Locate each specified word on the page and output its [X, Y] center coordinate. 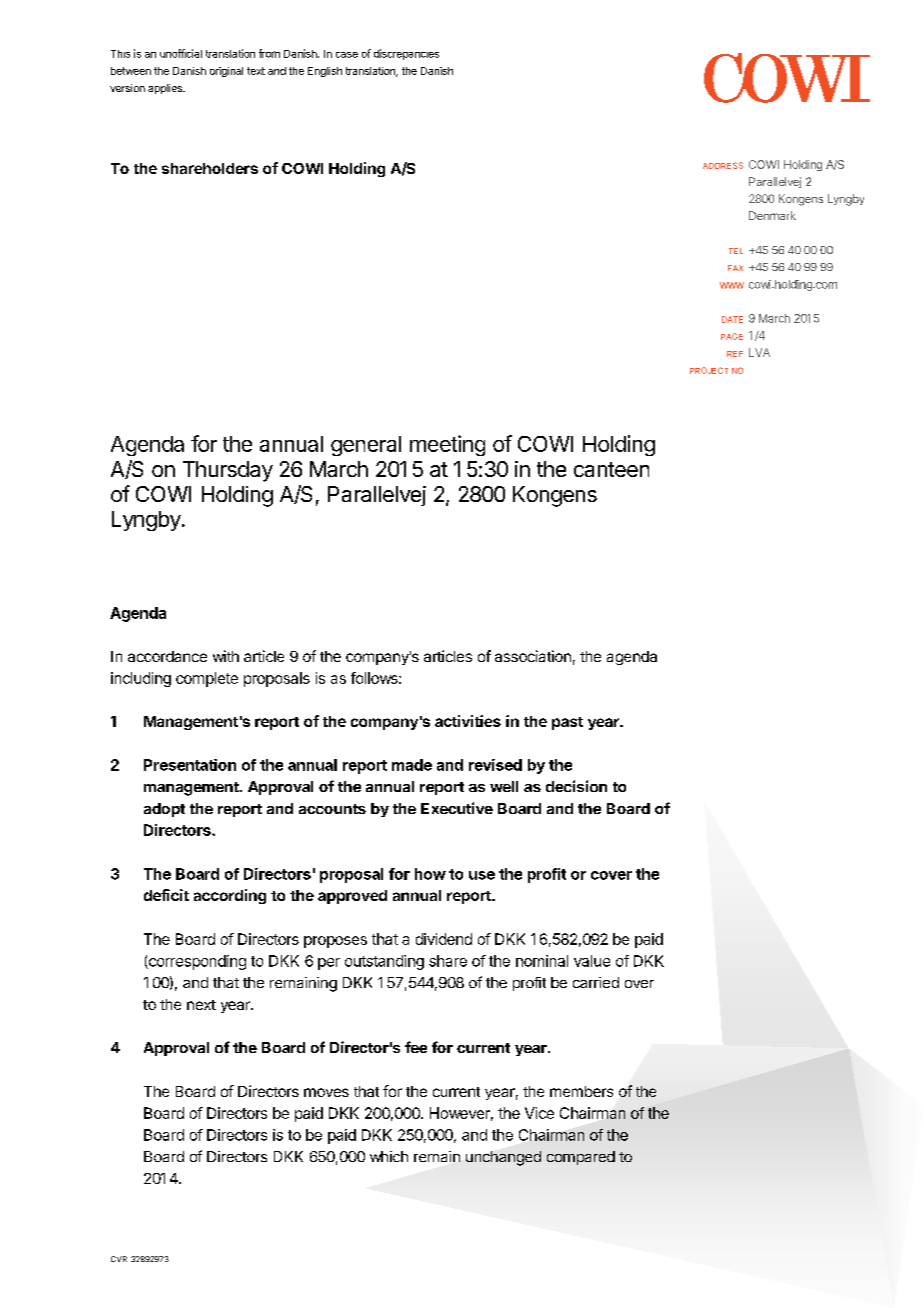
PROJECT [709, 370]
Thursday [228, 471]
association [533, 656]
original [226, 72]
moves [326, 1092]
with [226, 656]
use [482, 875]
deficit [166, 895]
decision [576, 786]
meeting [447, 445]
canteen [611, 469]
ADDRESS [723, 165]
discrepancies [406, 54]
